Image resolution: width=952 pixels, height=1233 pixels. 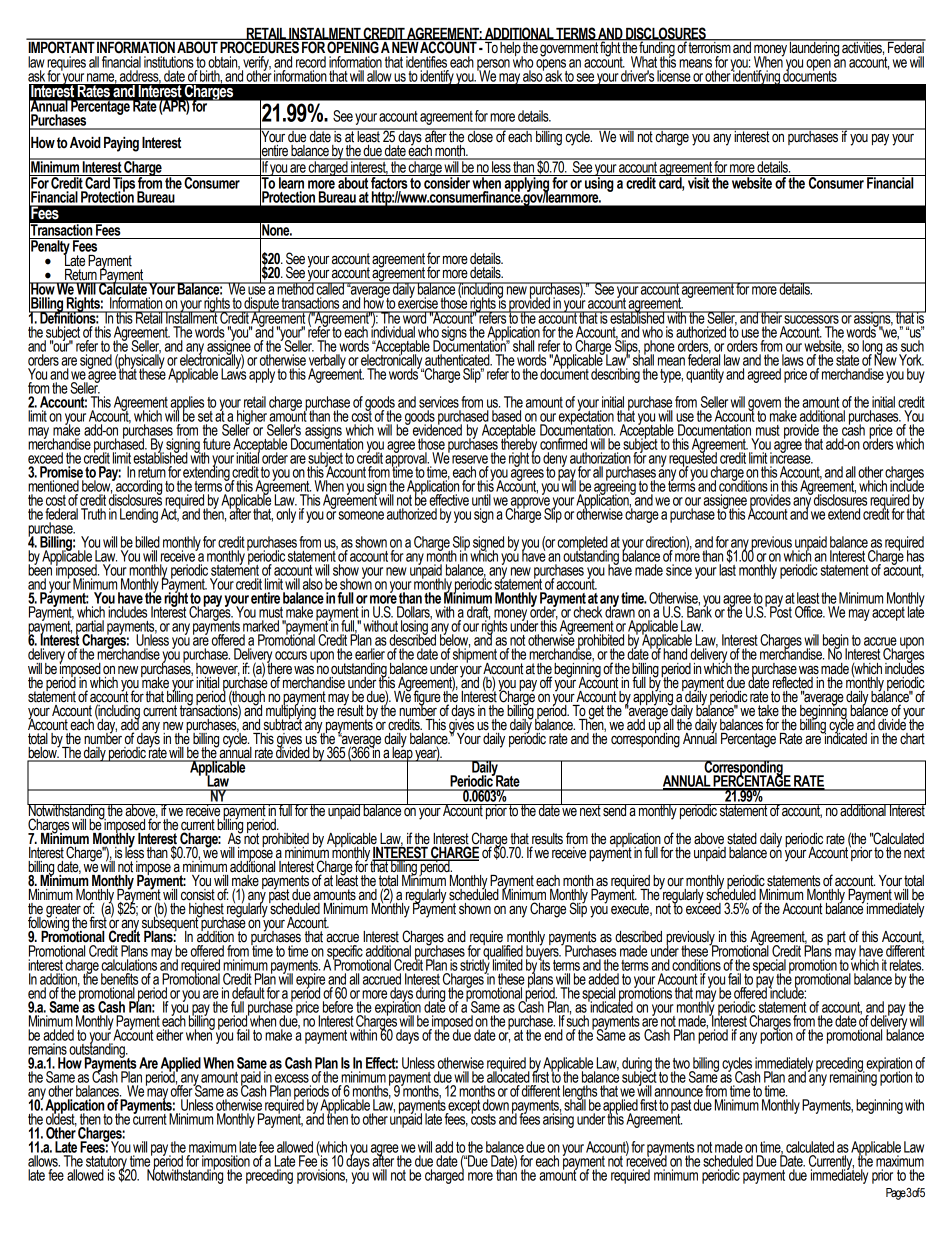 What do you see at coordinates (198, 895) in the screenshot?
I see `consist` at bounding box center [198, 895].
